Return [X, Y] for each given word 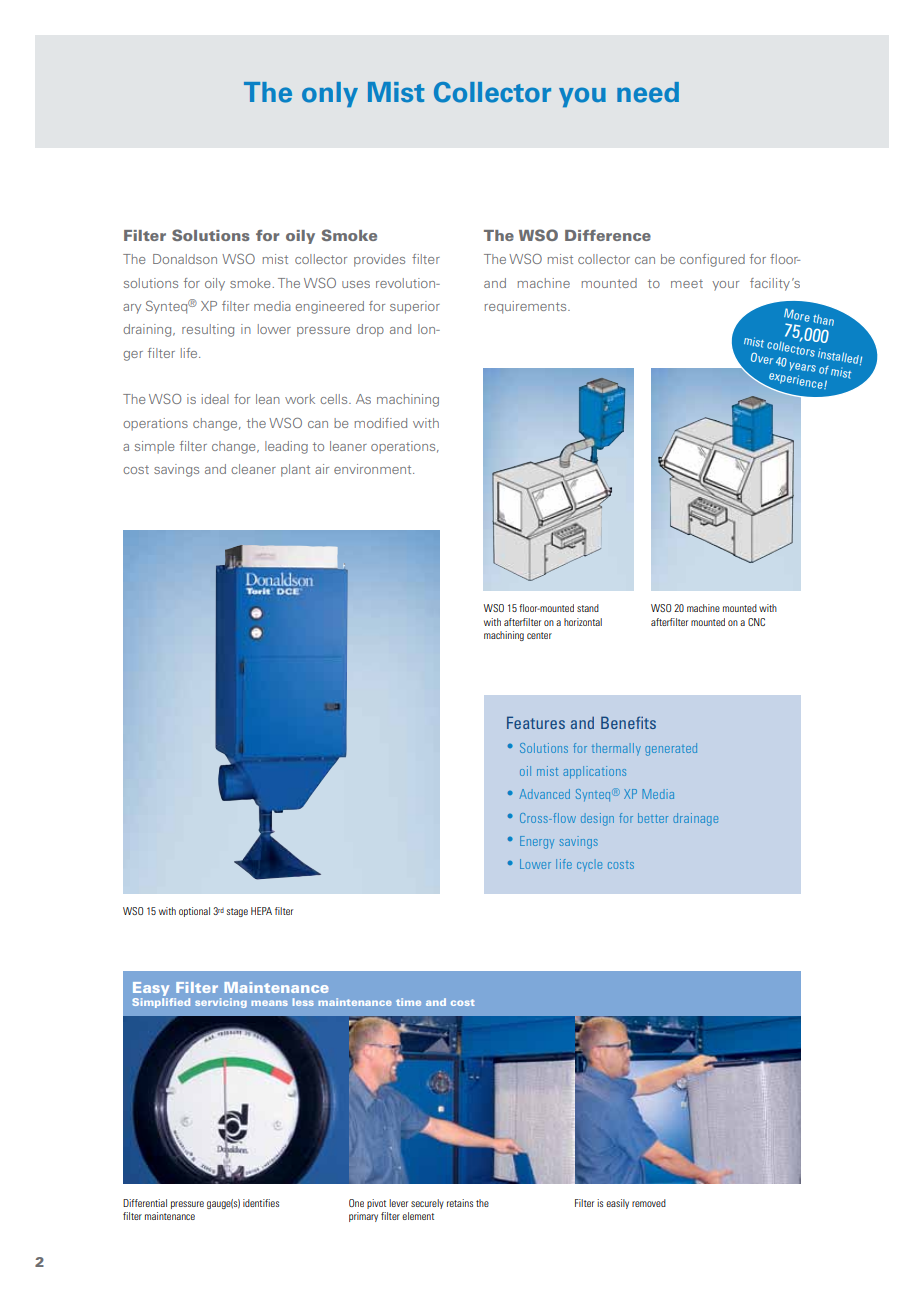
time [408, 1002]
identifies [261, 1203]
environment [374, 469]
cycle [589, 865]
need [648, 92]
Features [536, 722]
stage [237, 912]
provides [379, 260]
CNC [756, 622]
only [330, 94]
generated [671, 749]
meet [687, 283]
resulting [208, 330]
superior [415, 307]
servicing [221, 1003]
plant [295, 470]
